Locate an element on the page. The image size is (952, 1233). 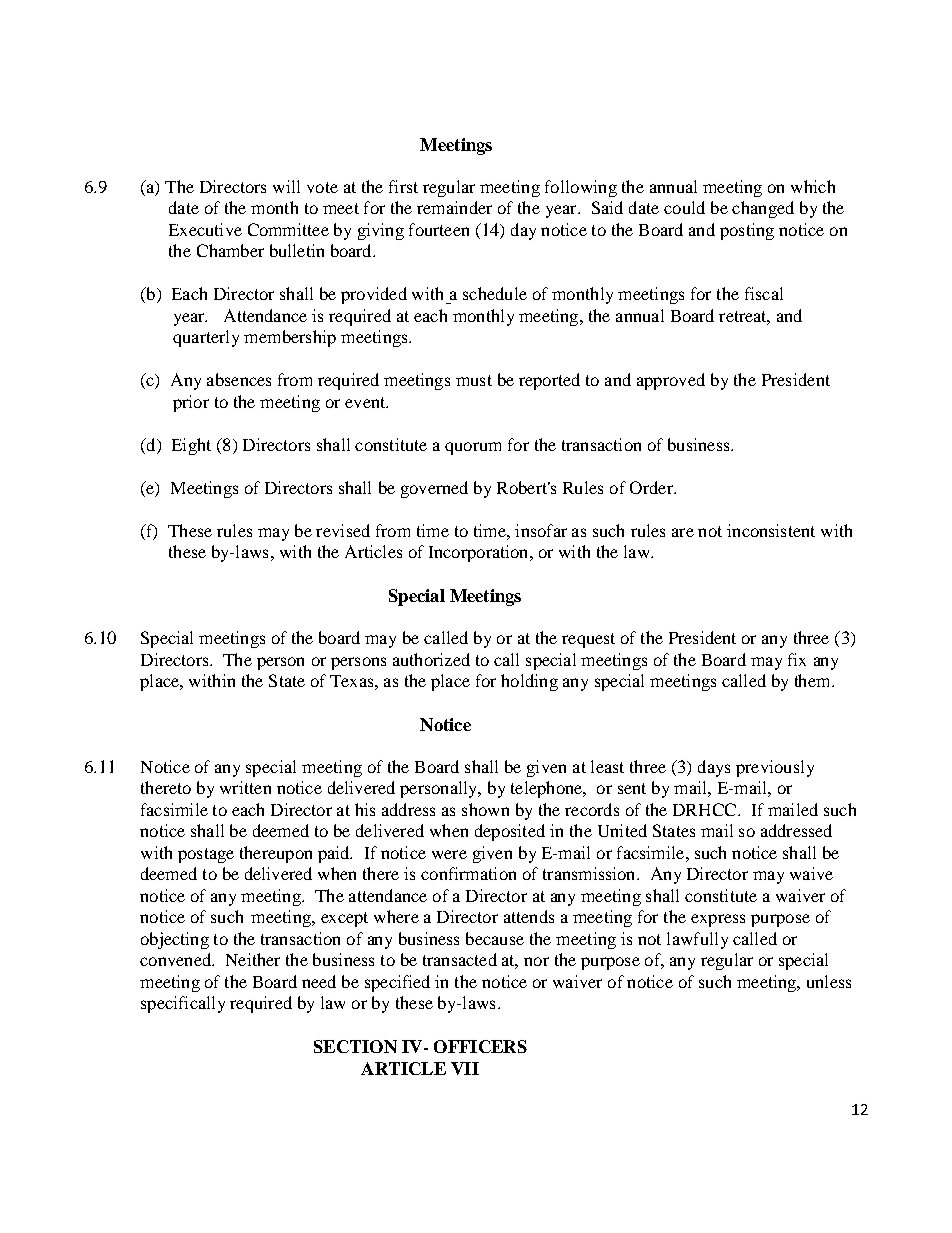
postage is located at coordinates (206, 855).
